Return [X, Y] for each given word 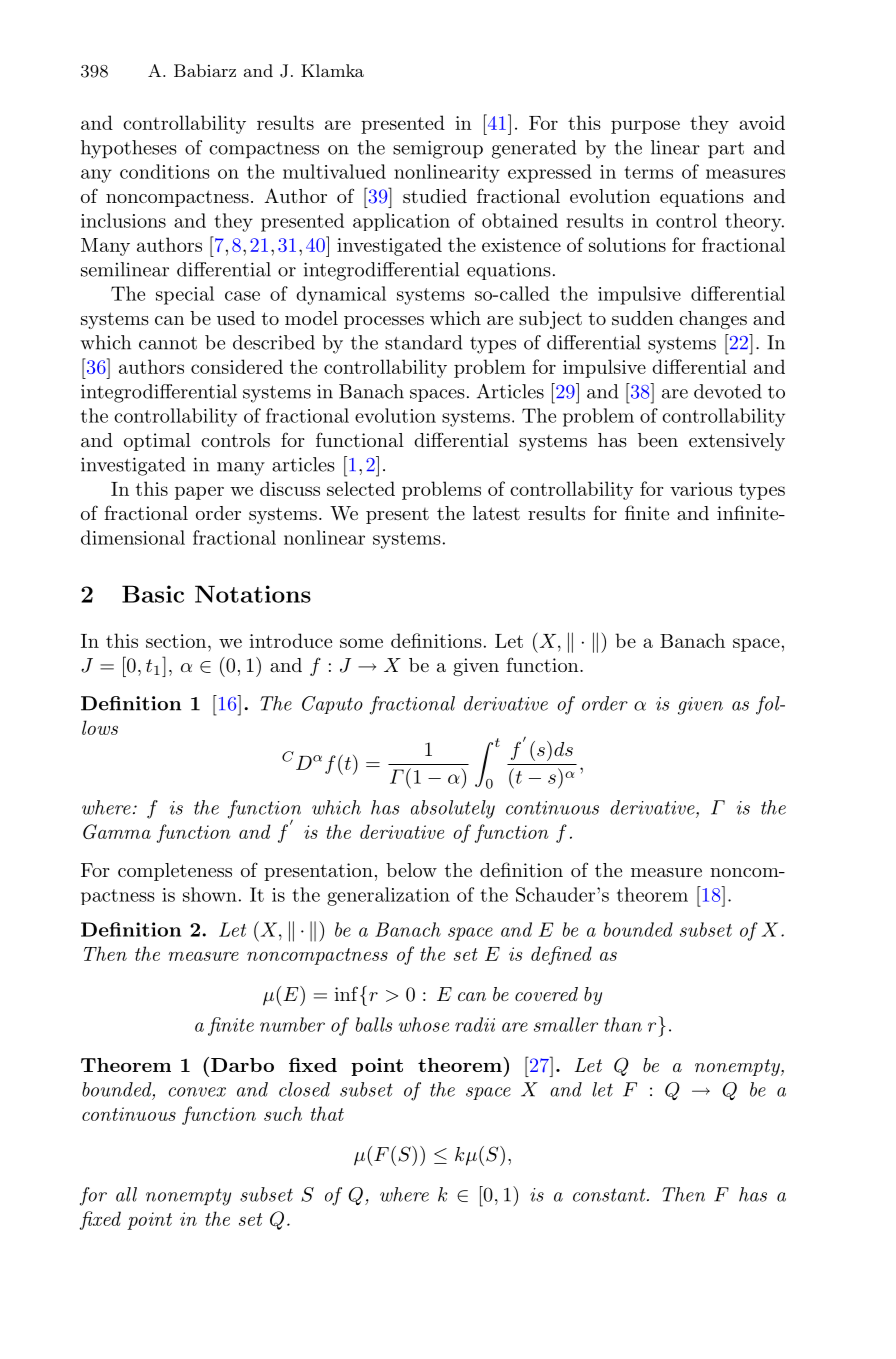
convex [197, 1092]
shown [210, 894]
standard [423, 342]
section [177, 641]
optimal [157, 442]
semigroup [438, 149]
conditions [165, 171]
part [726, 150]
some [361, 643]
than [623, 1024]
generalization [388, 896]
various [701, 489]
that [327, 1113]
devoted [728, 391]
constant [610, 1195]
